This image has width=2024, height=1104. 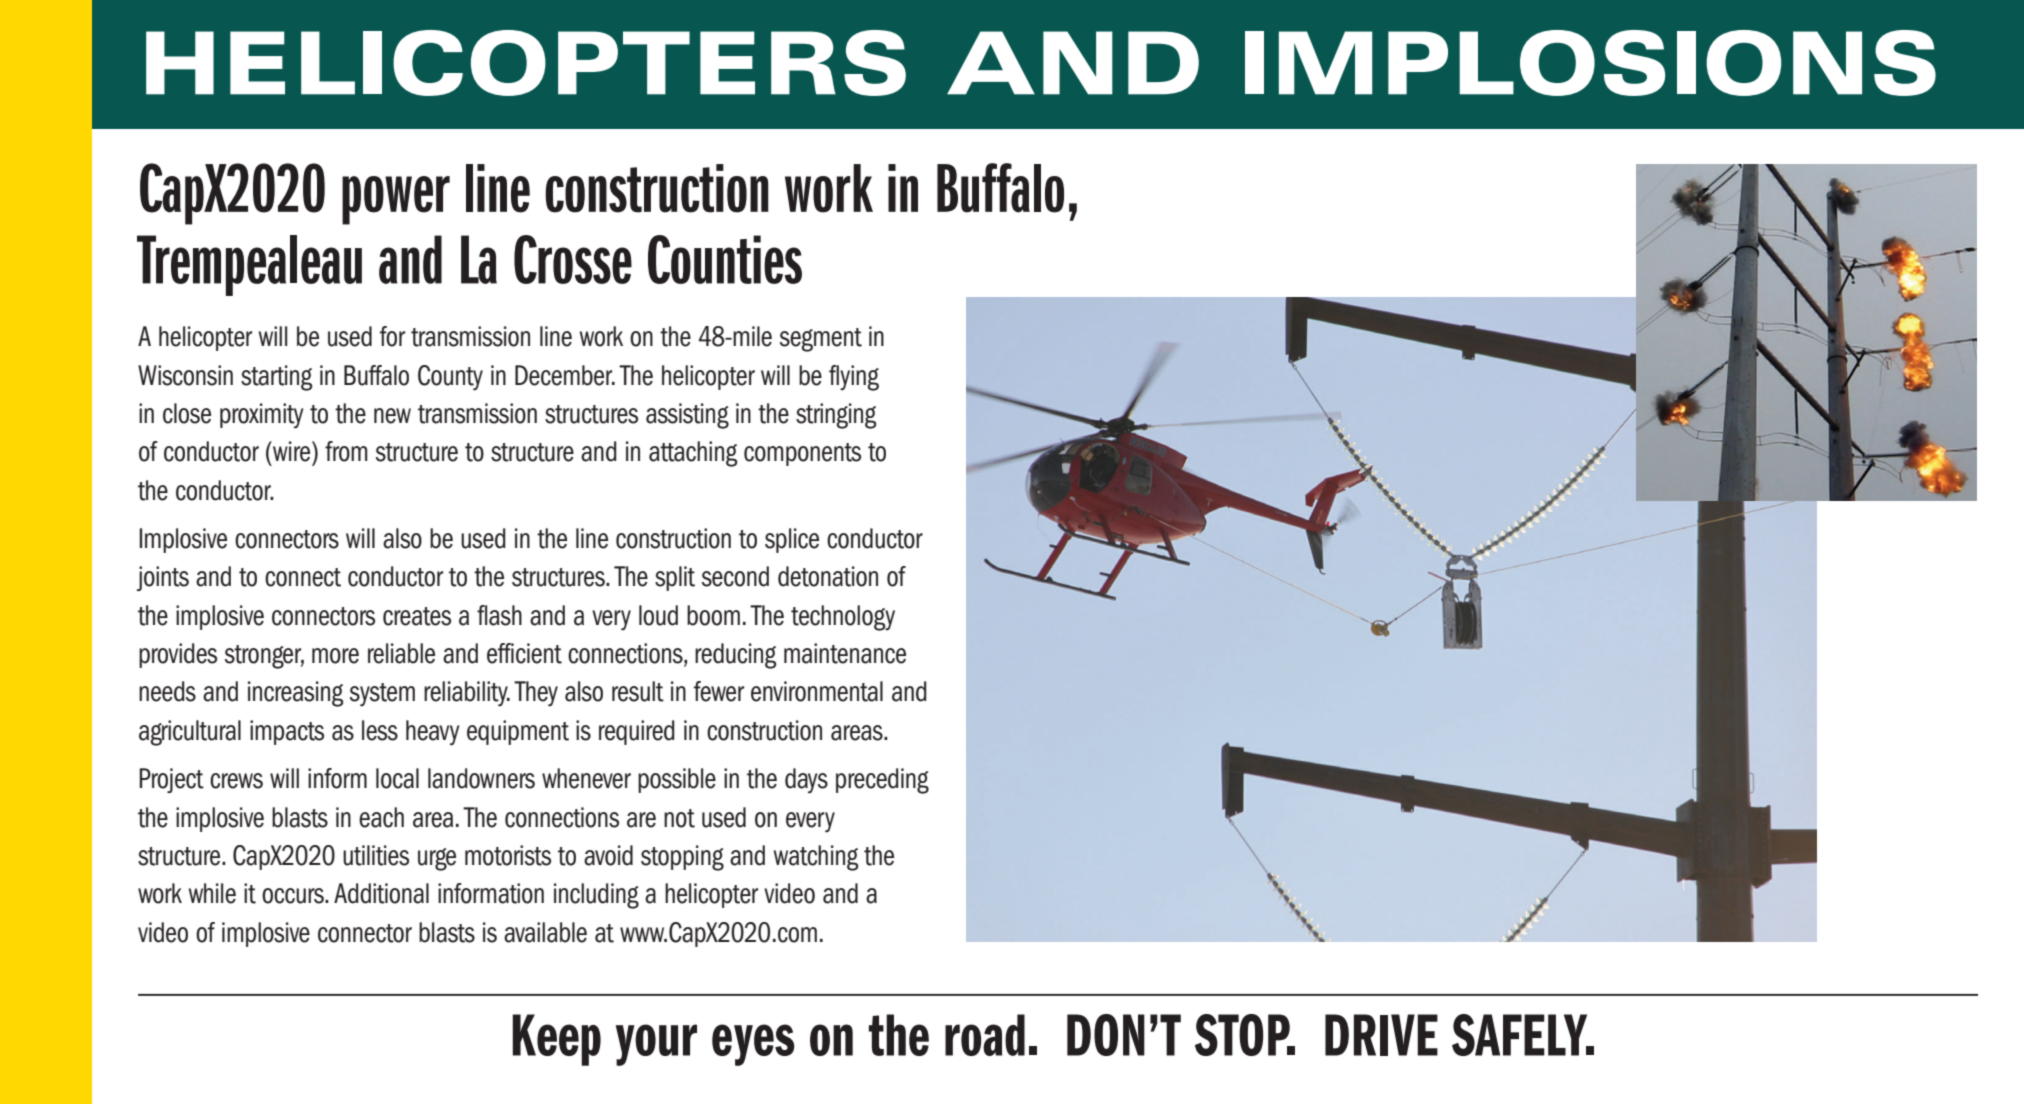 I want to click on power, so click(x=396, y=200).
